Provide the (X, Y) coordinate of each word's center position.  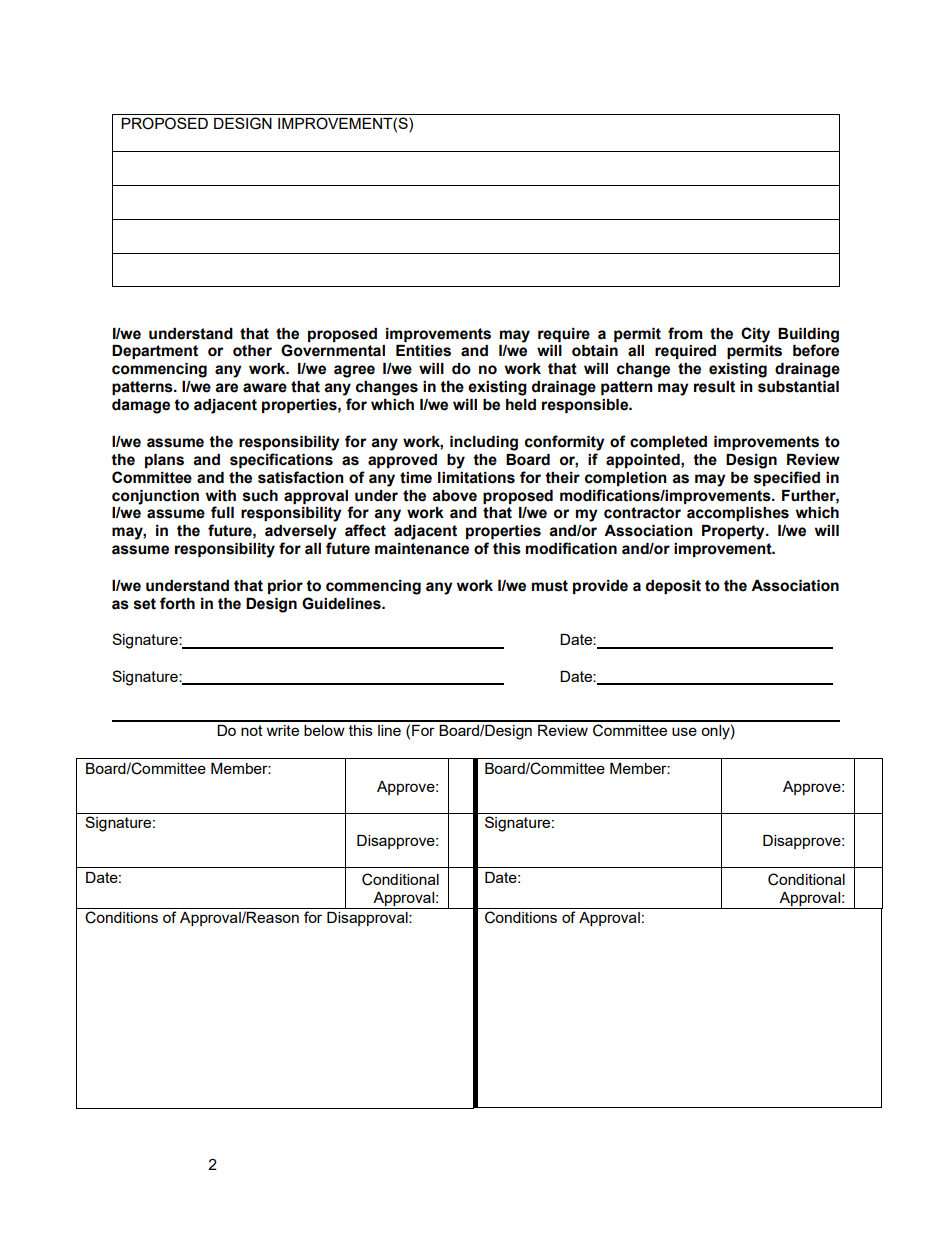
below (324, 730)
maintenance (422, 549)
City (755, 335)
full (222, 512)
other (252, 351)
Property (734, 532)
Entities (423, 351)
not (252, 730)
